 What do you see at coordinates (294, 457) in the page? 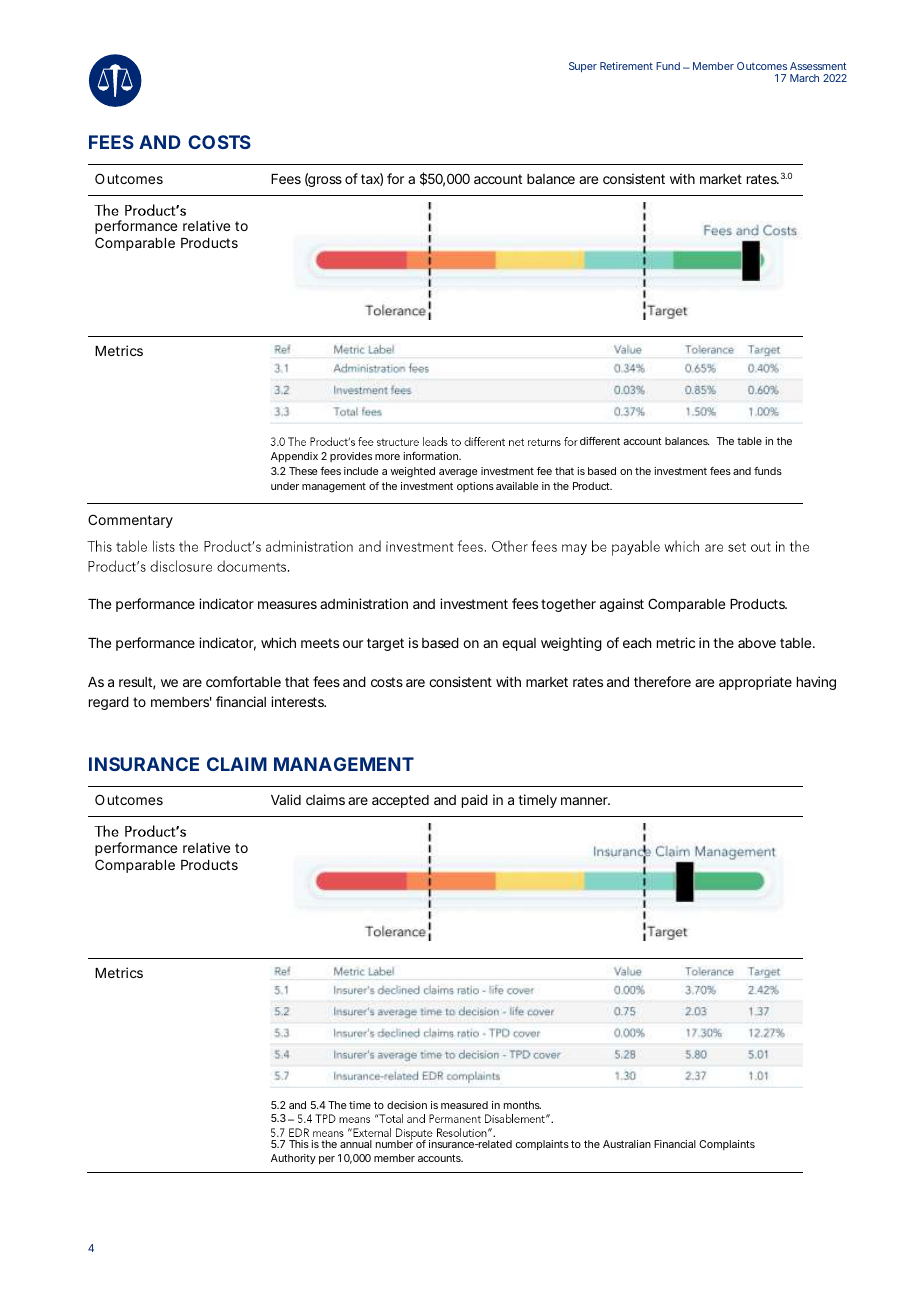
I see `Appendix` at bounding box center [294, 457].
